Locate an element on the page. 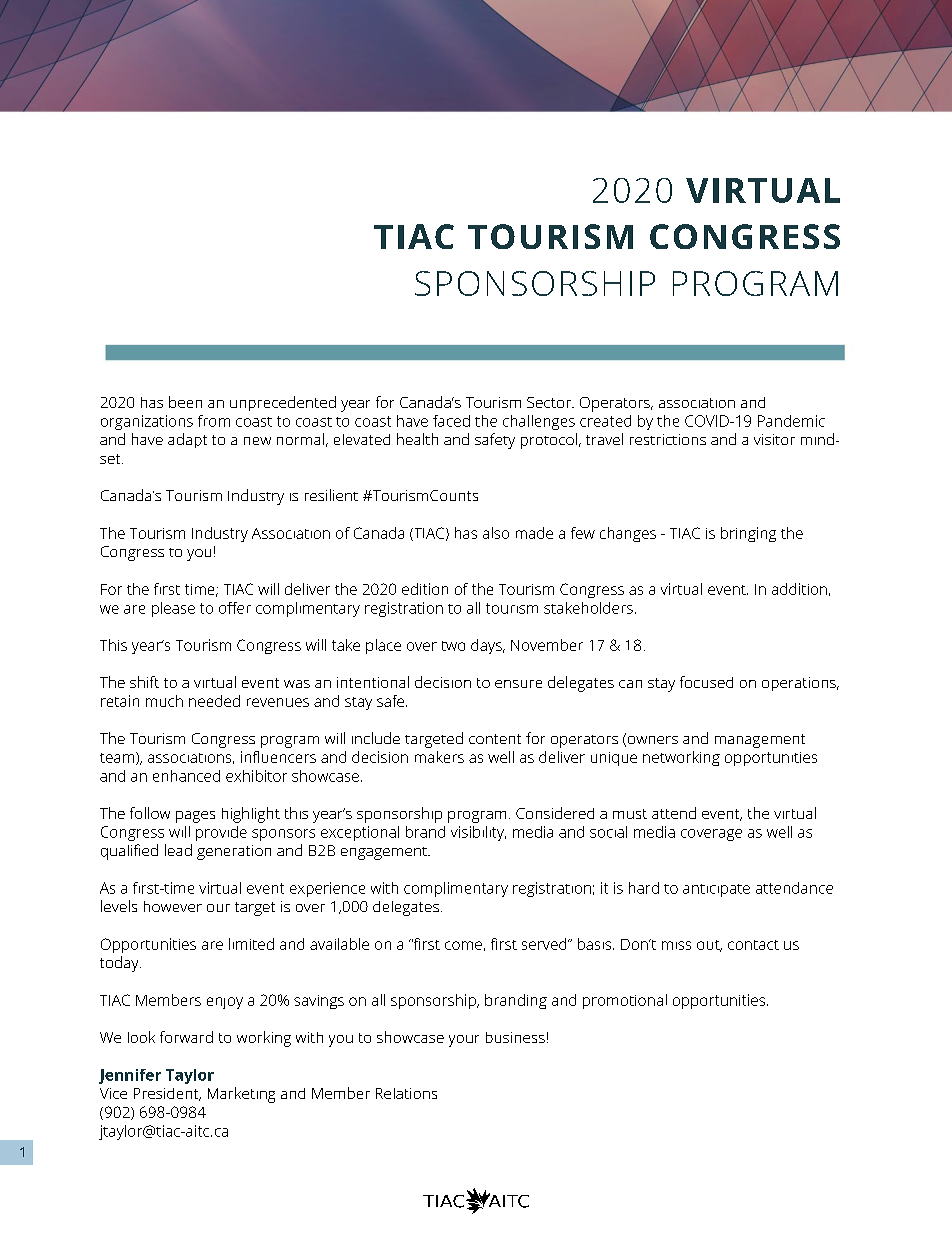 This image has width=952, height=1233. visibility is located at coordinates (478, 833).
